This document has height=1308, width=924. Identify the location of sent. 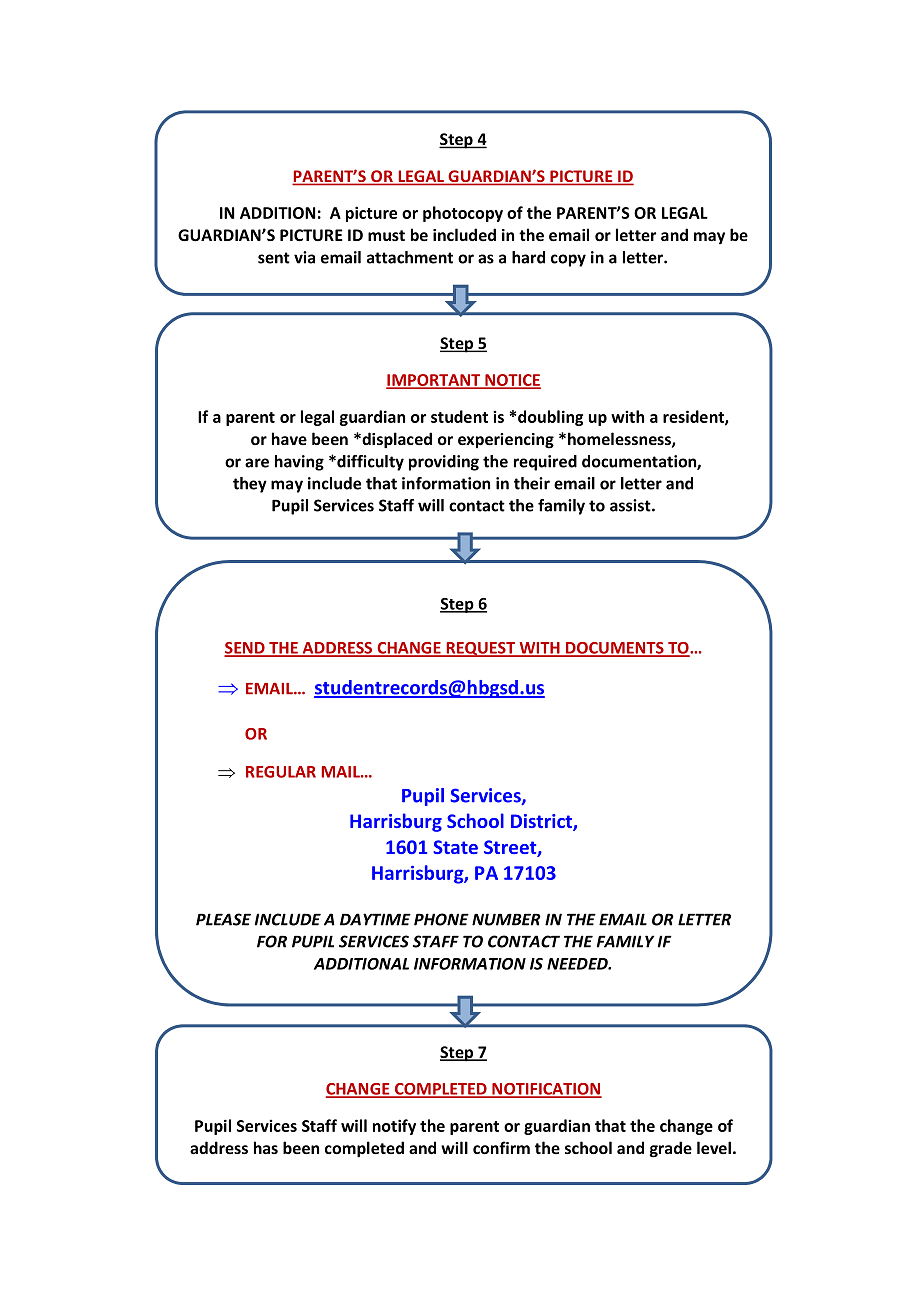
(274, 258).
